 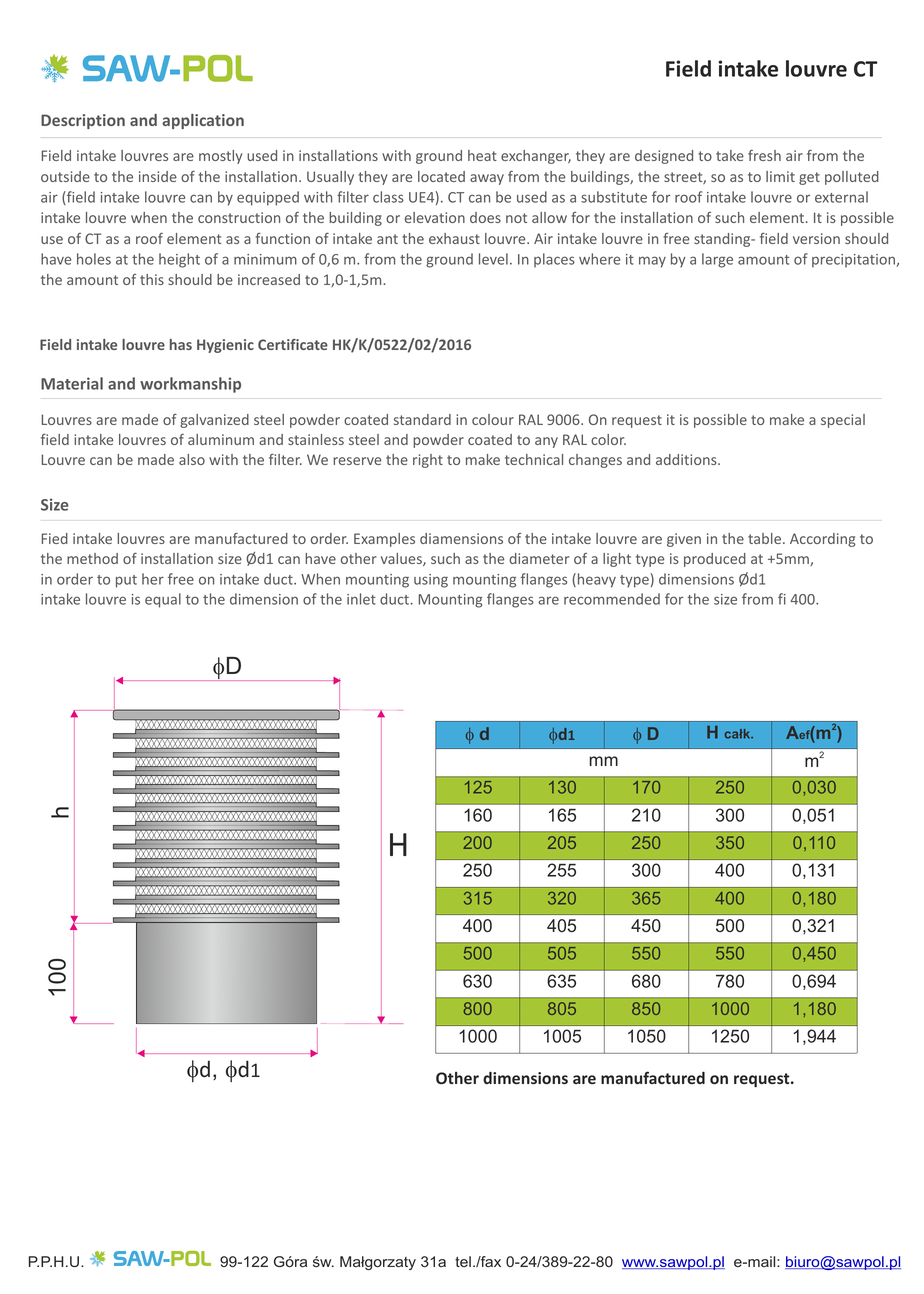 I want to click on application, so click(x=203, y=121).
